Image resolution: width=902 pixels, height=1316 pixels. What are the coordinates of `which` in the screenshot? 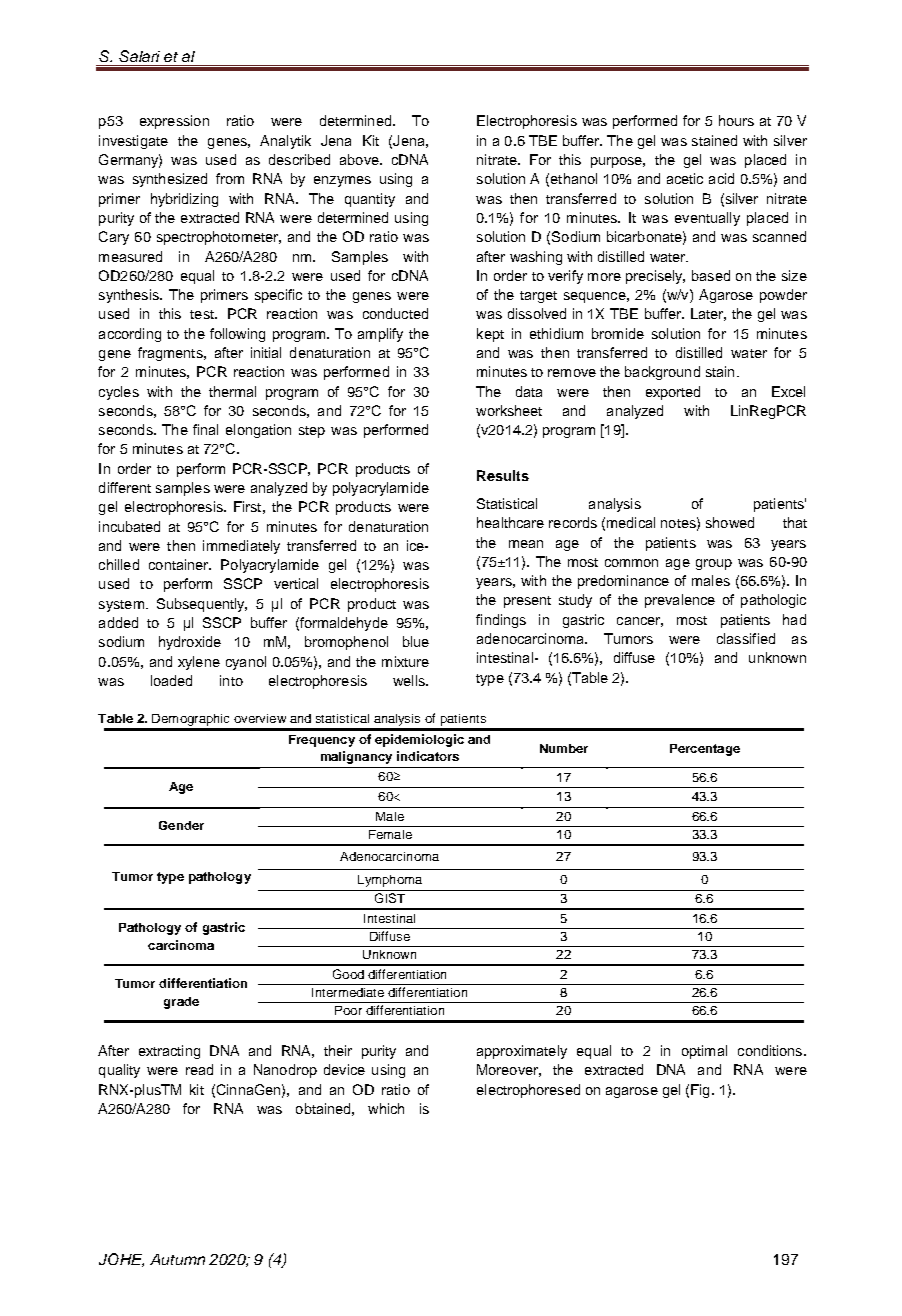 It's located at (386, 1108).
